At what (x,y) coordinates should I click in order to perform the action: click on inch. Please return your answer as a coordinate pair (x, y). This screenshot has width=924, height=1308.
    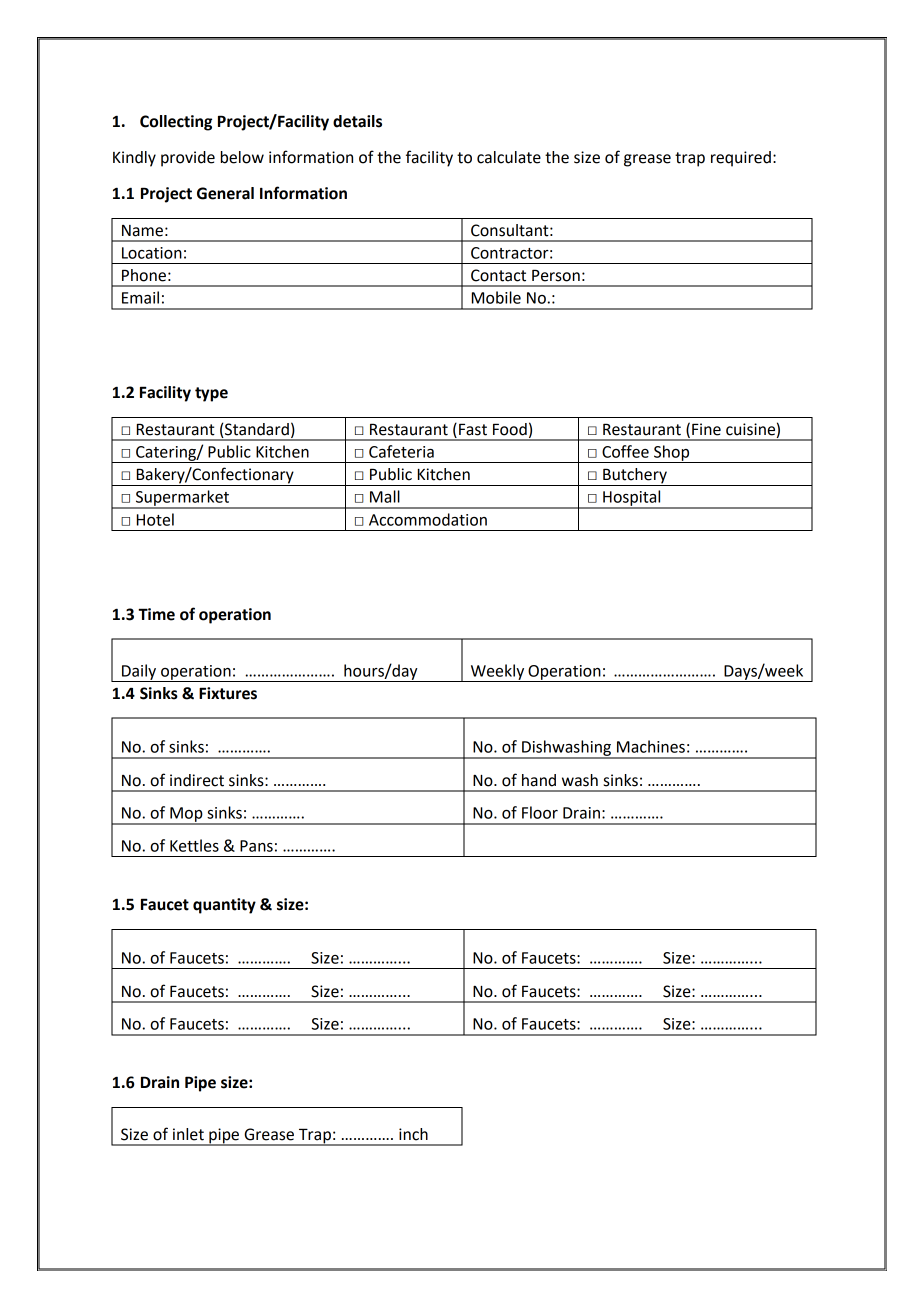
    Looking at the image, I should click on (413, 1134).
